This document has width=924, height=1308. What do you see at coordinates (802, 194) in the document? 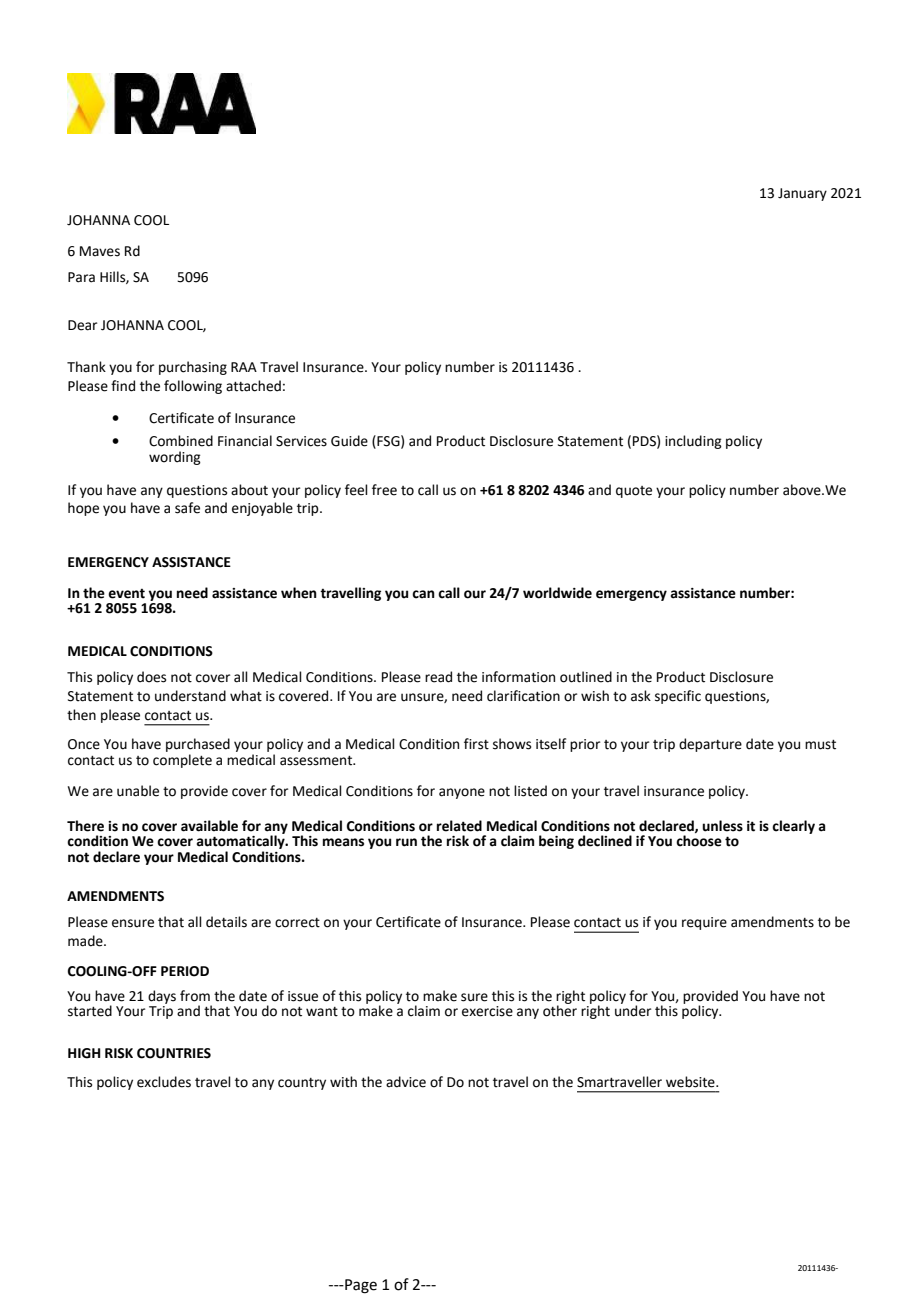
I see `January` at bounding box center [802, 194].
